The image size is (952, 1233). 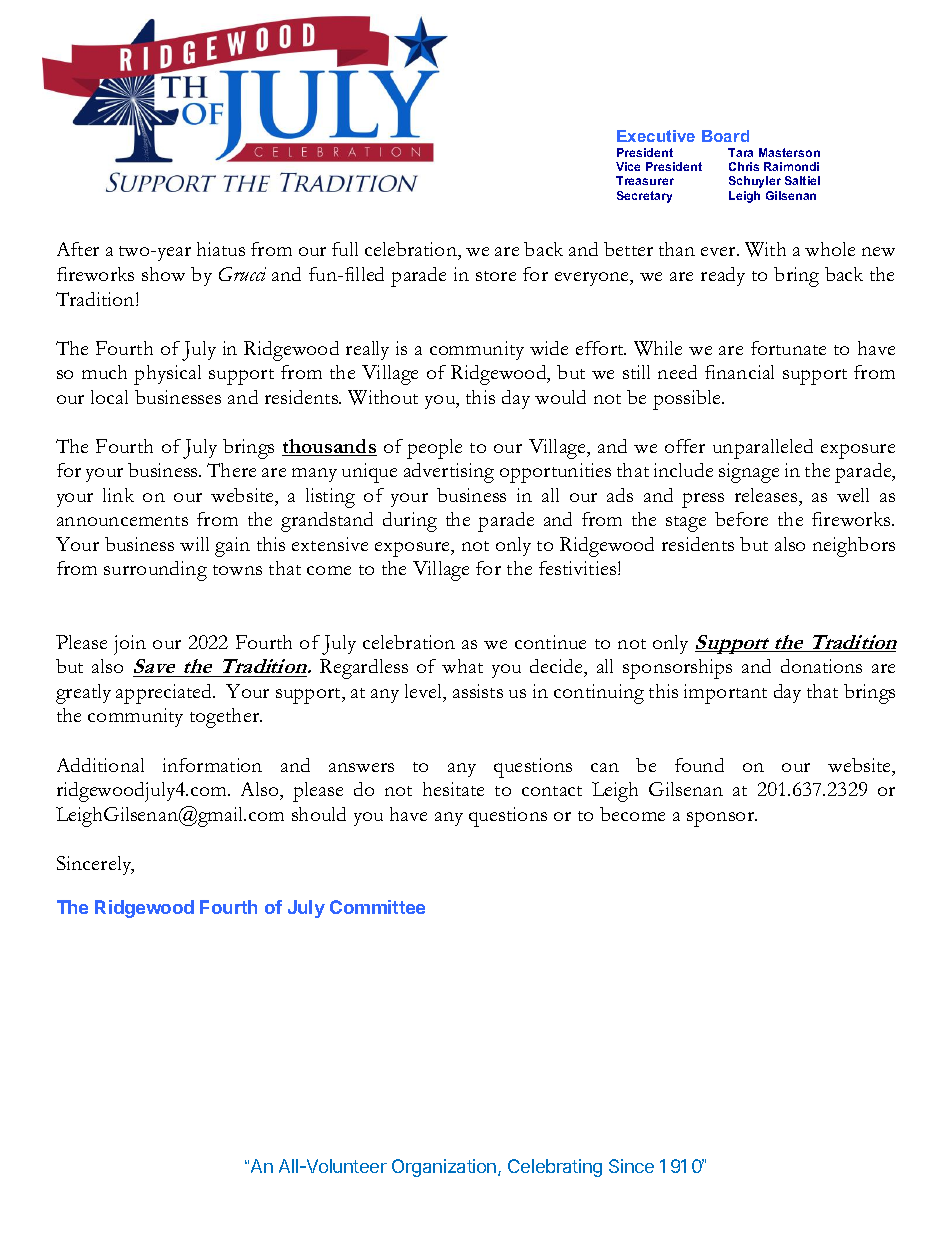 What do you see at coordinates (221, 249) in the screenshot?
I see `hiatus` at bounding box center [221, 249].
